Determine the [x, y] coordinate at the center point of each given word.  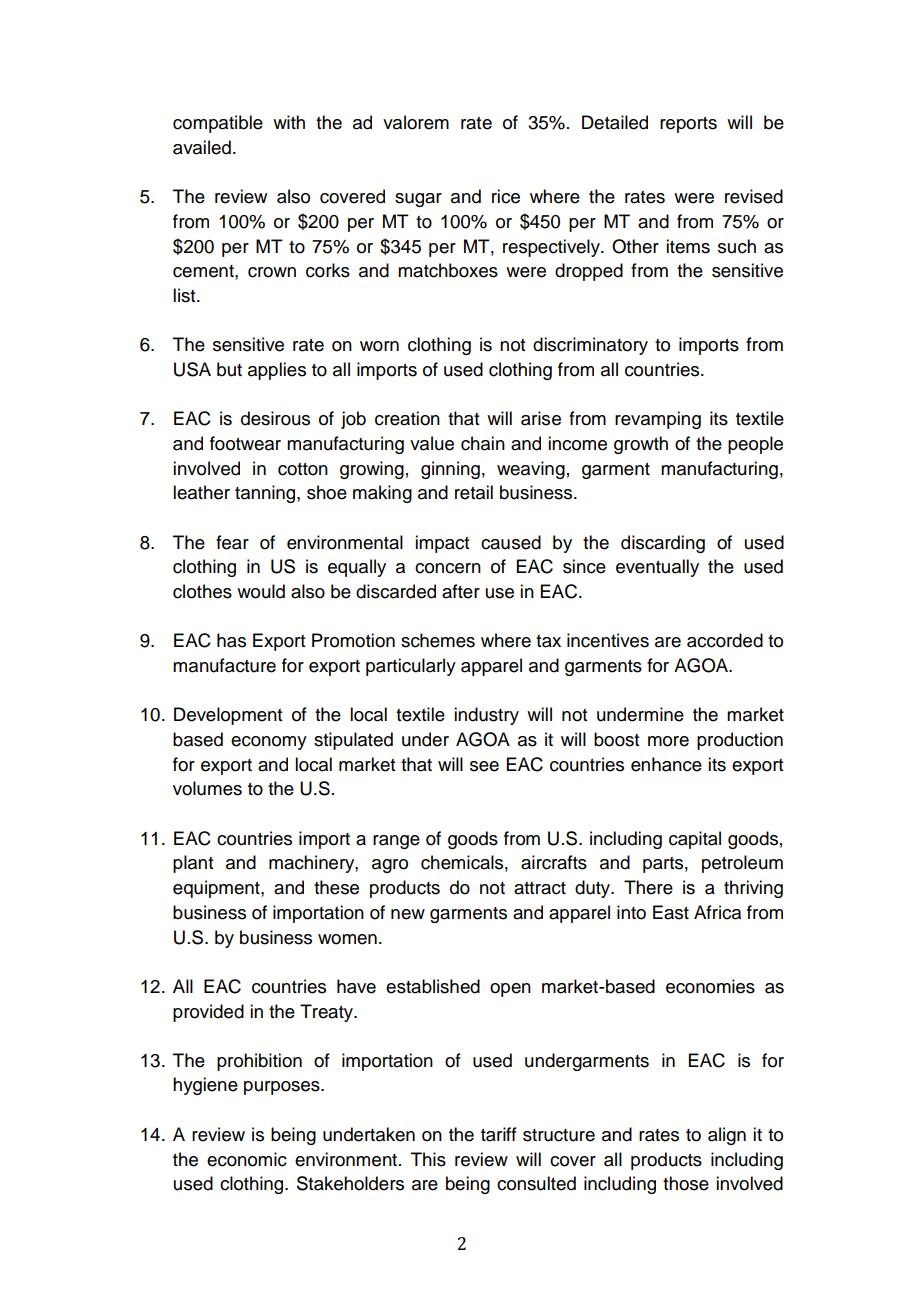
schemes [438, 640]
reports [688, 125]
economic [247, 1159]
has [231, 640]
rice [506, 196]
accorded [725, 640]
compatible [218, 124]
